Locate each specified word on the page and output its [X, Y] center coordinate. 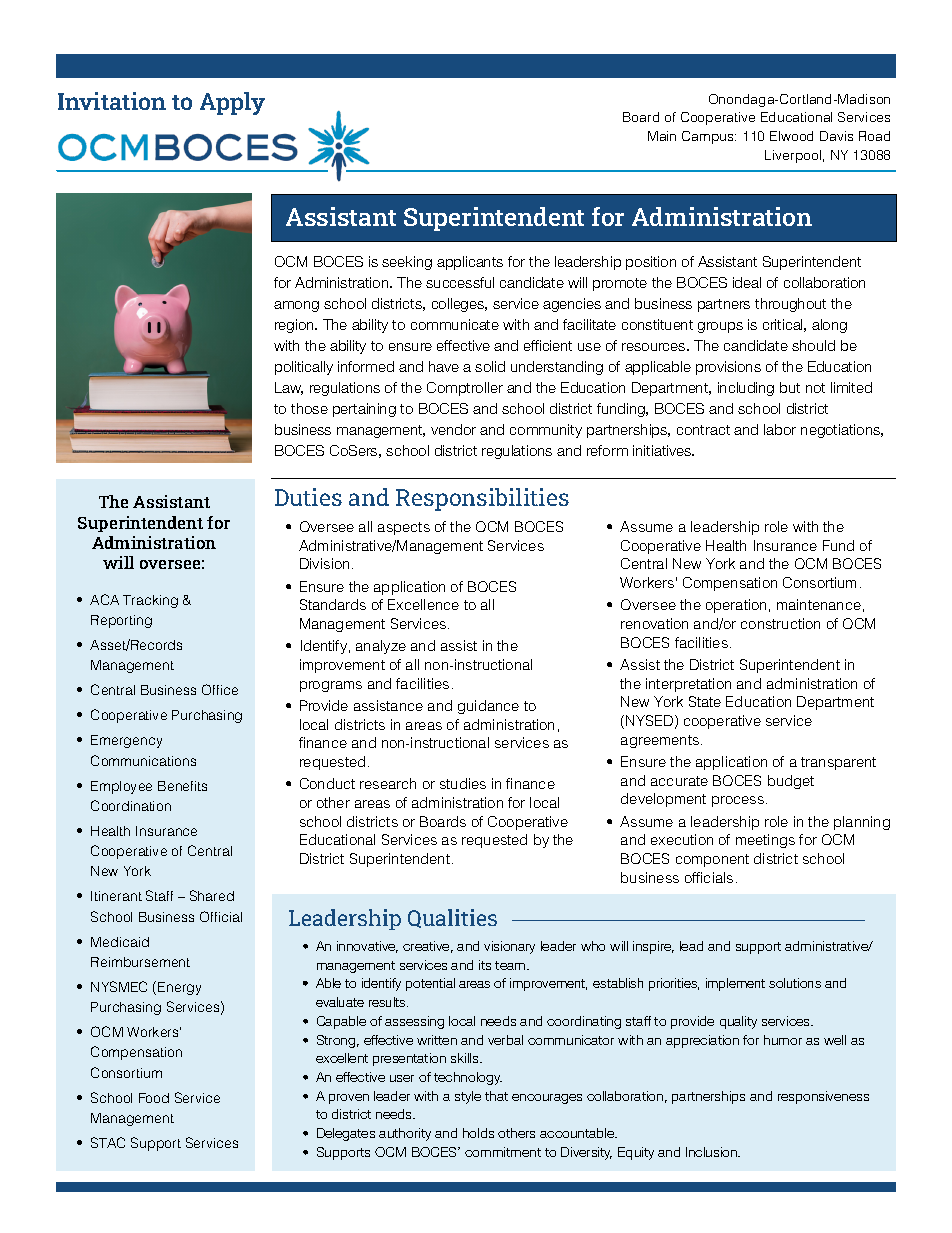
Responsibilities [482, 499]
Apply [232, 103]
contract [703, 430]
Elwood [791, 136]
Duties [308, 497]
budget [791, 782]
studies [463, 783]
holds [478, 1133]
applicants [470, 263]
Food [154, 1098]
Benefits [182, 786]
